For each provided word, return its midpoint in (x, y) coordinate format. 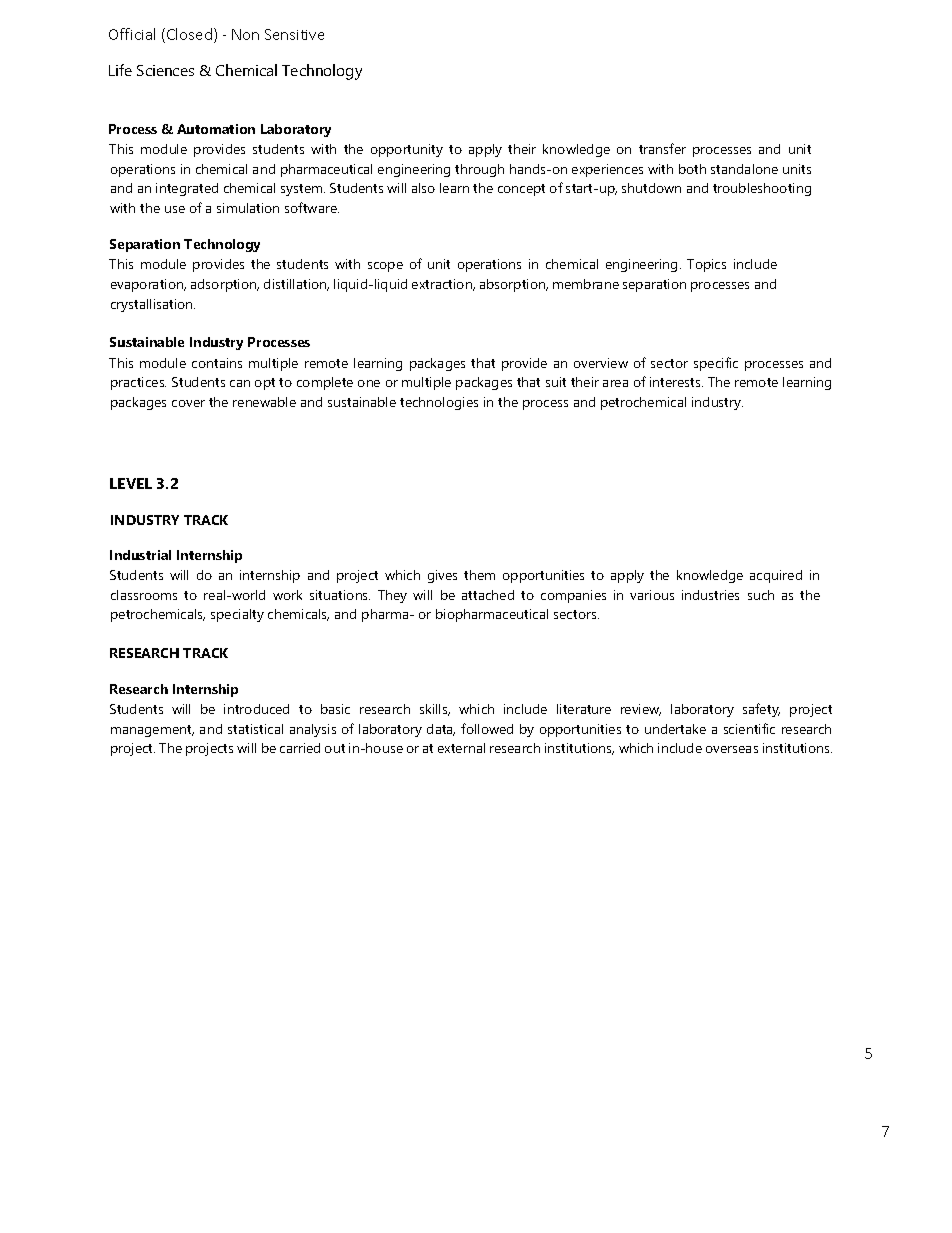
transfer (662, 148)
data (441, 730)
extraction (443, 285)
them (479, 575)
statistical (255, 729)
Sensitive (294, 34)
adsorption (225, 285)
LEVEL (131, 483)
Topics (706, 265)
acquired (776, 576)
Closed (189, 34)
